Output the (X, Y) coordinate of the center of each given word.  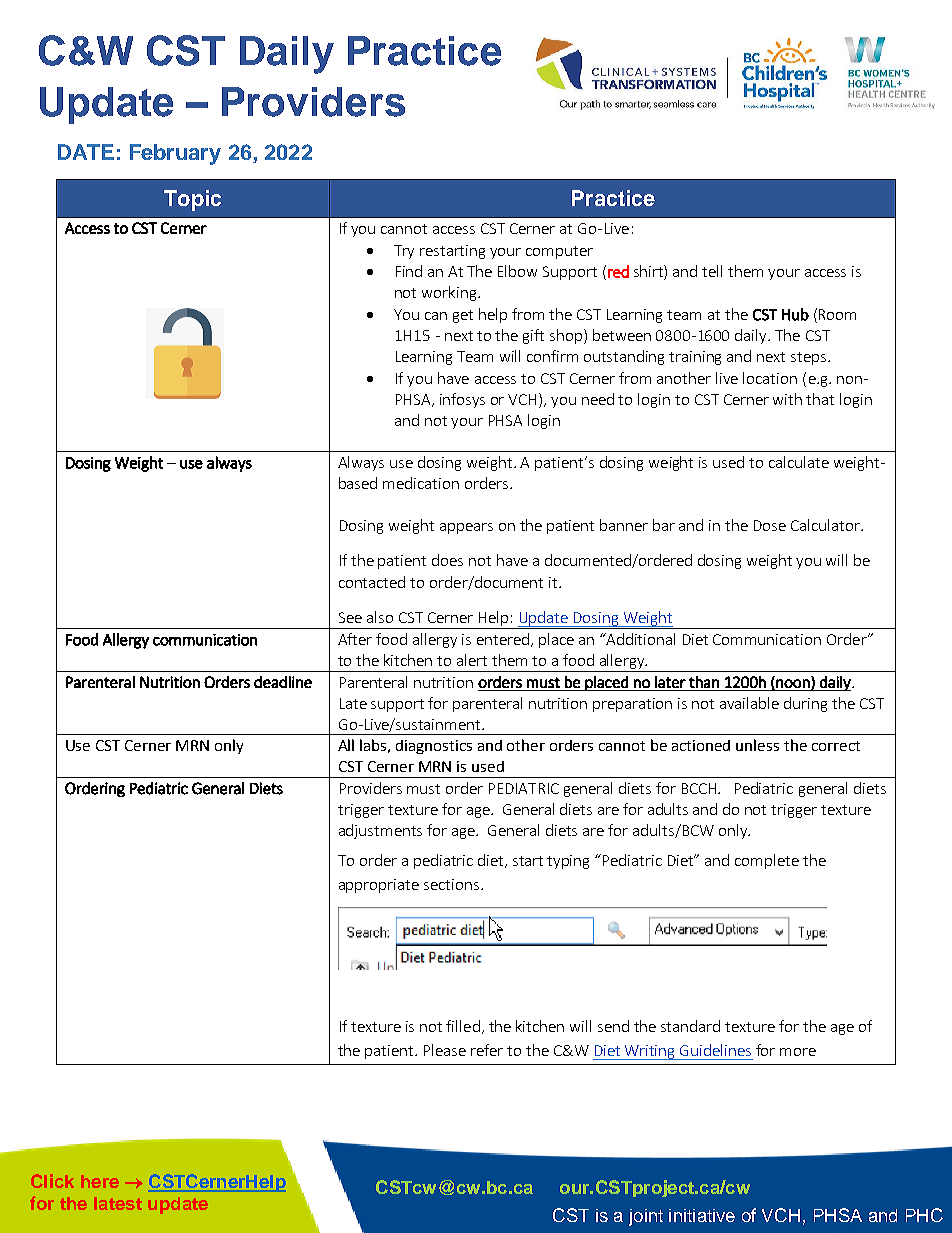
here (100, 1181)
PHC (924, 1215)
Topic (192, 200)
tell (712, 271)
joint (646, 1217)
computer (559, 252)
